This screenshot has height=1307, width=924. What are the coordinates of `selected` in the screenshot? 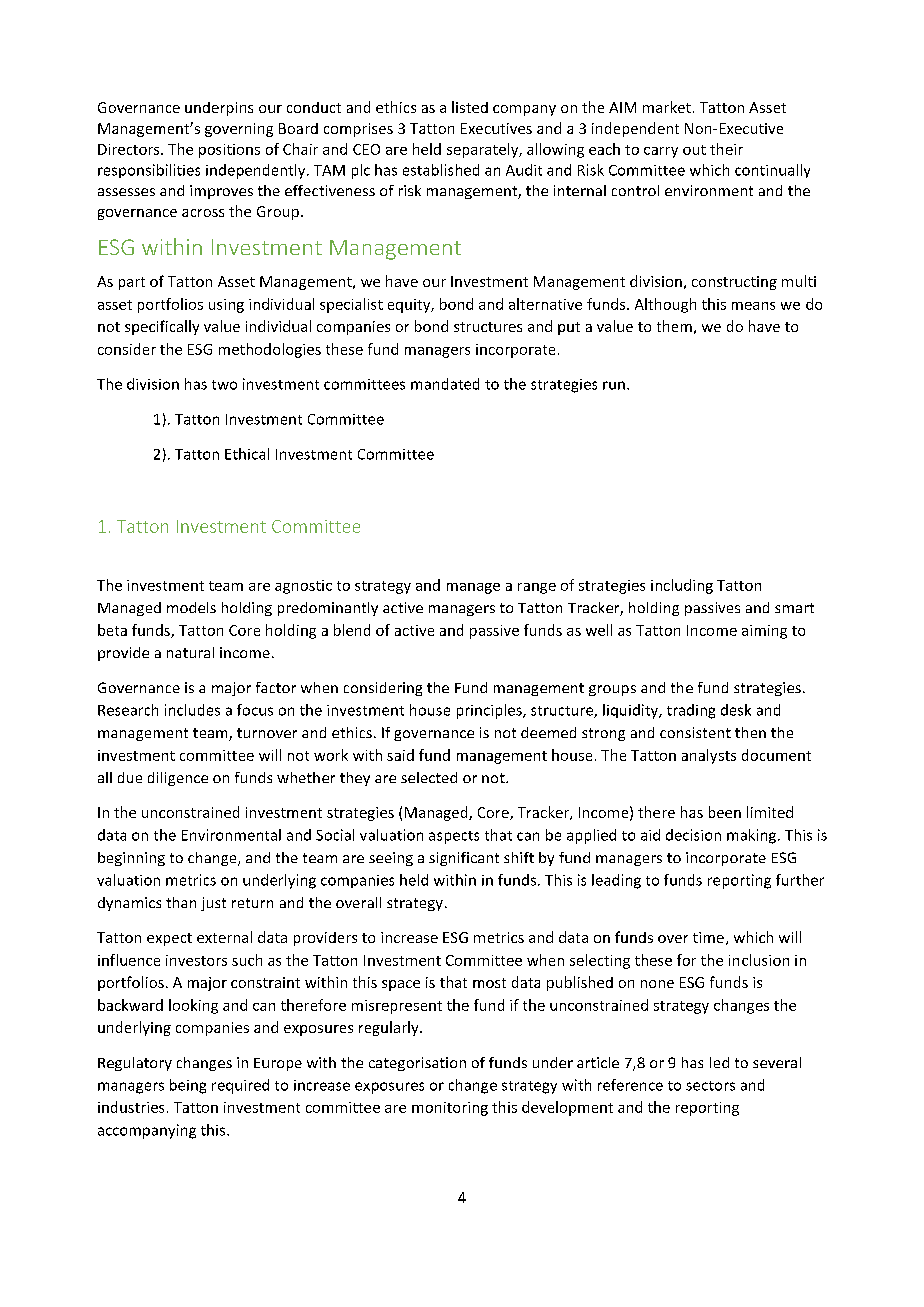 It's located at (429, 777).
